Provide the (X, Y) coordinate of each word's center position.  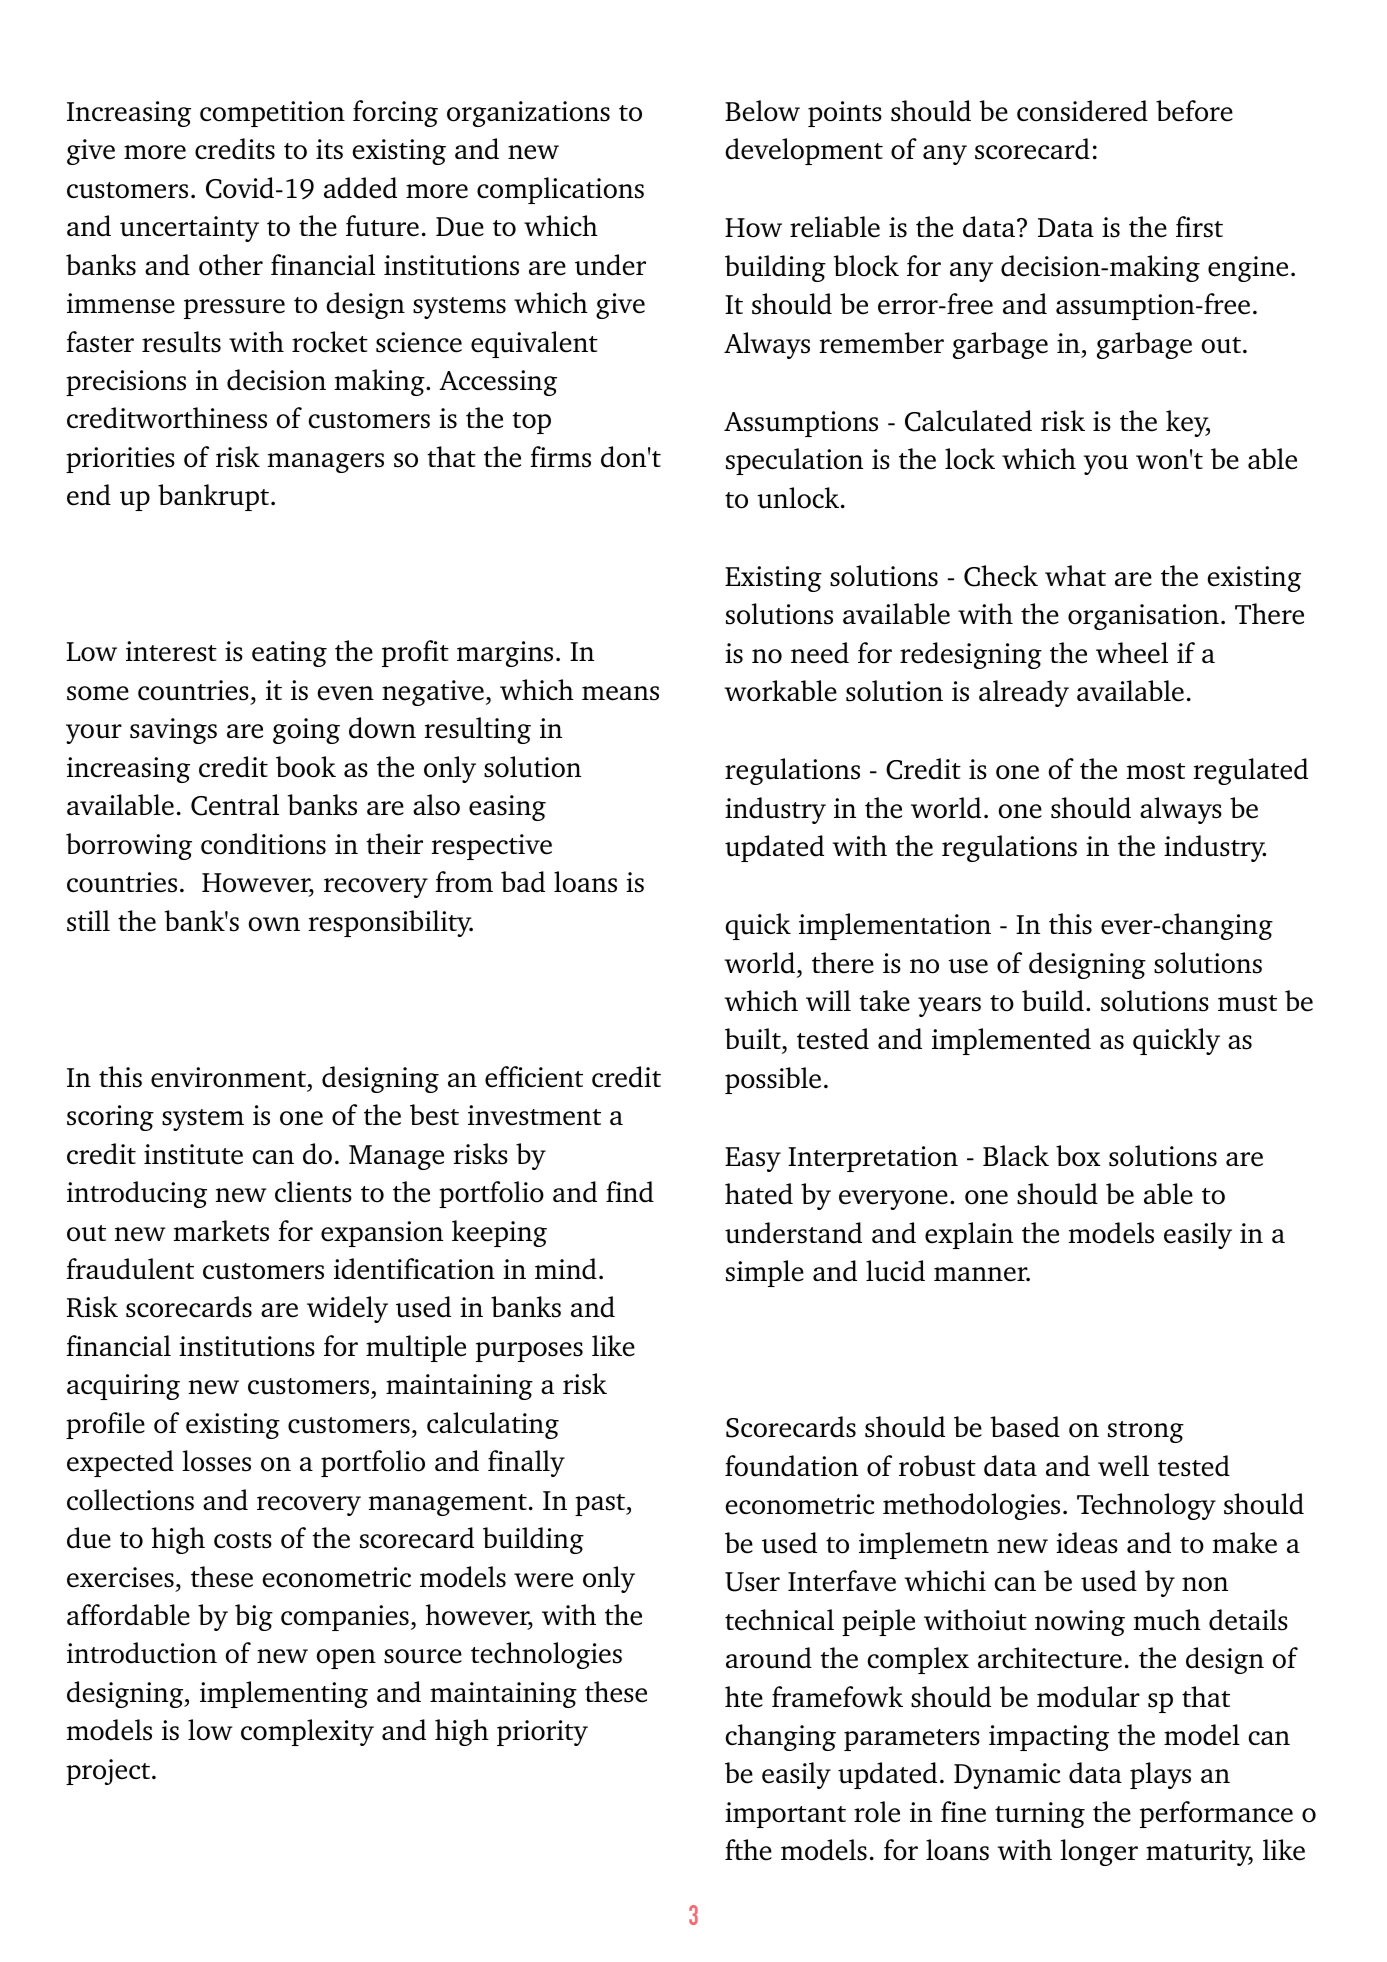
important (785, 1815)
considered (1082, 111)
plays (1160, 1775)
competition (272, 114)
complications (560, 190)
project (108, 1772)
